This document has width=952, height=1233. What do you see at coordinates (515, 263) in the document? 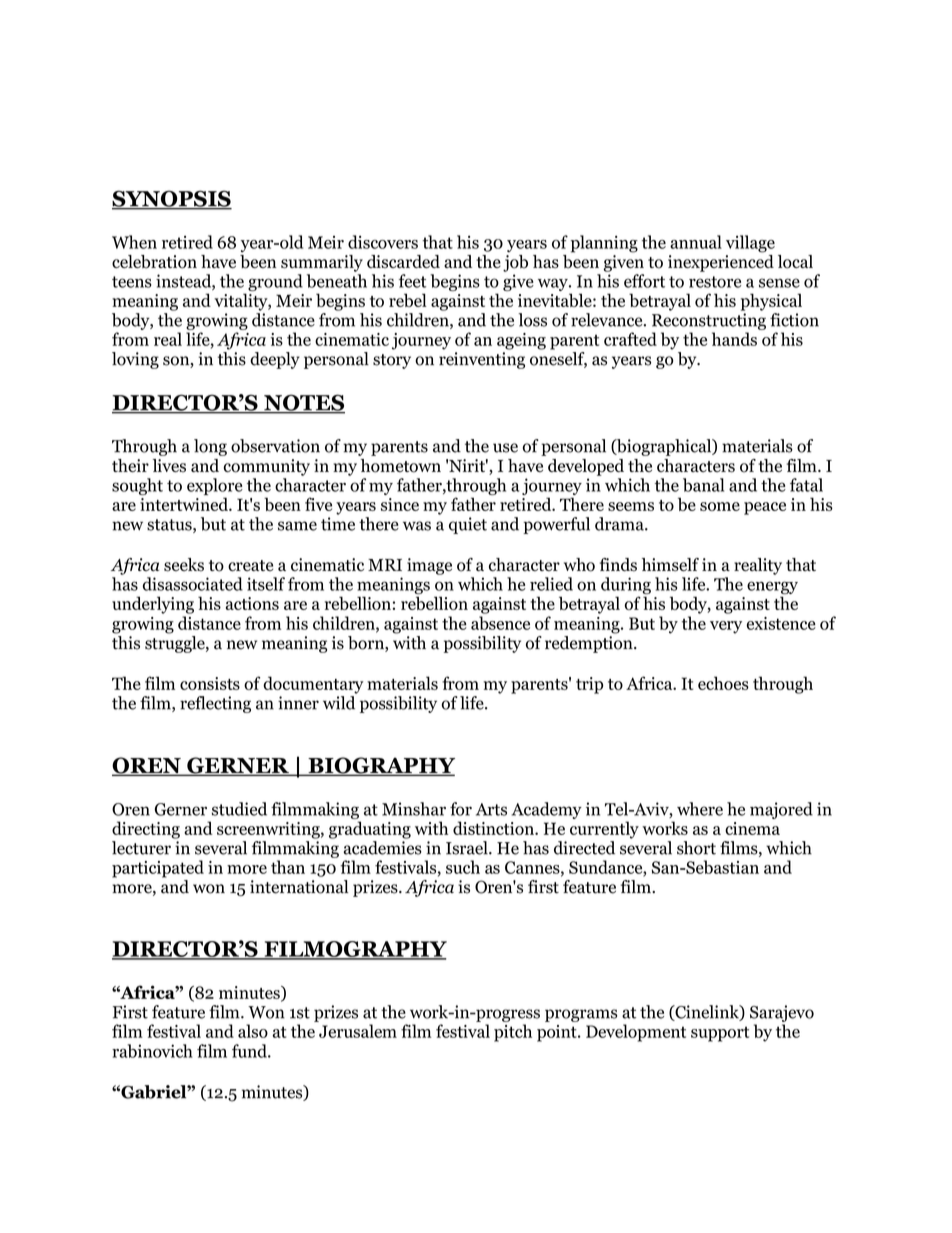
I see `job` at bounding box center [515, 263].
